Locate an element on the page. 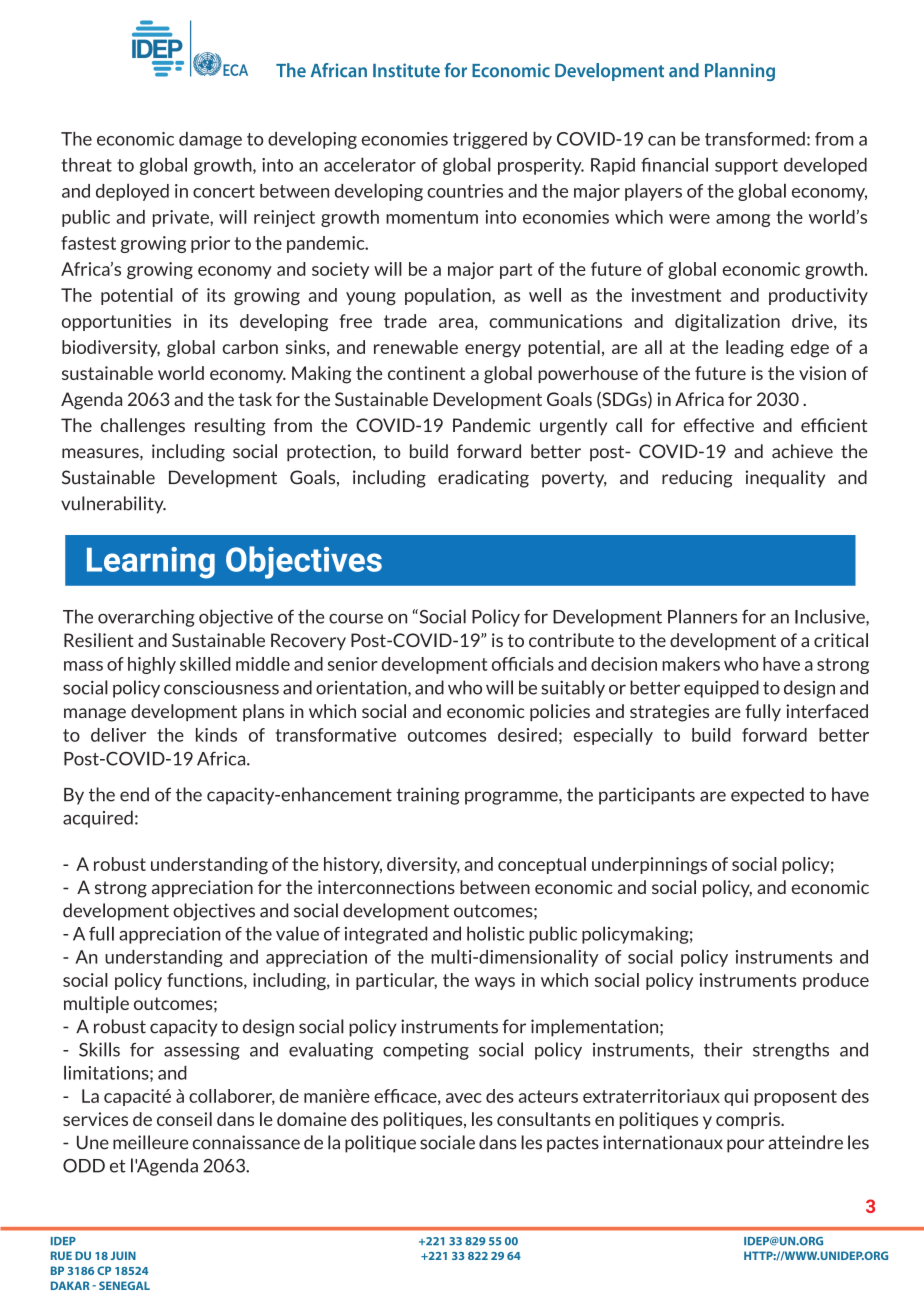  renewable is located at coordinates (416, 347).
